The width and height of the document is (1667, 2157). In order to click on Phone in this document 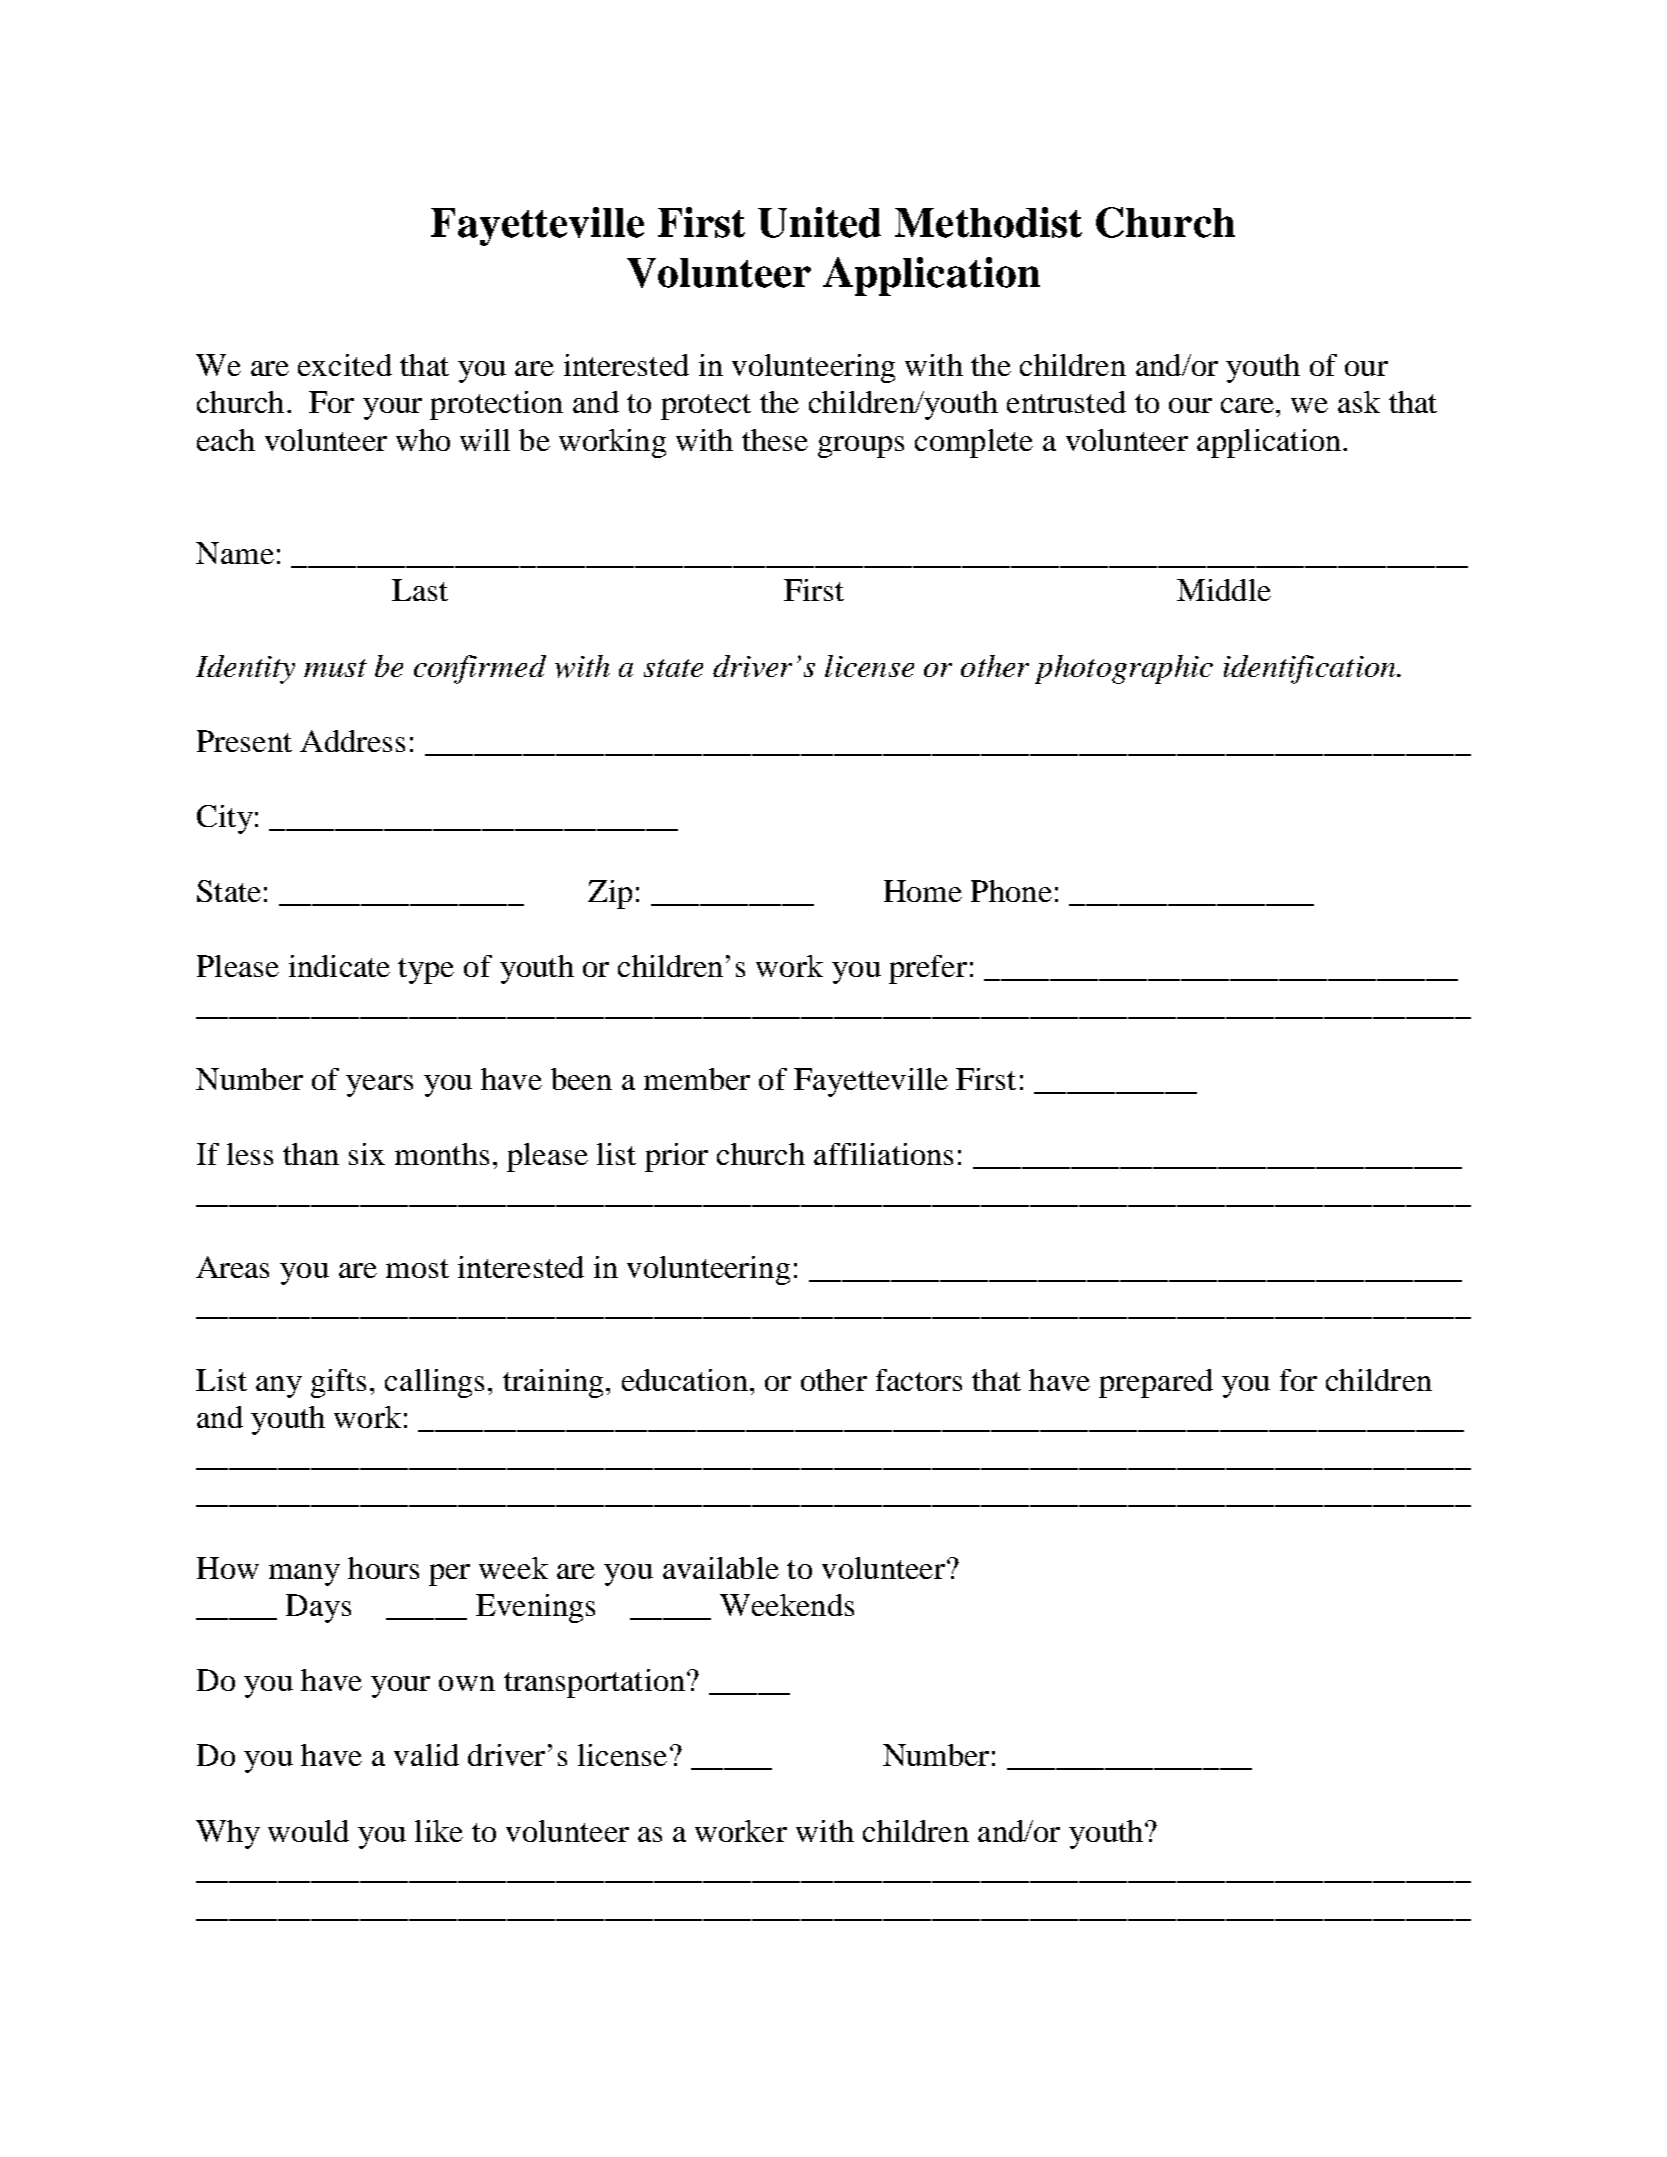, I will do `click(1011, 891)`.
